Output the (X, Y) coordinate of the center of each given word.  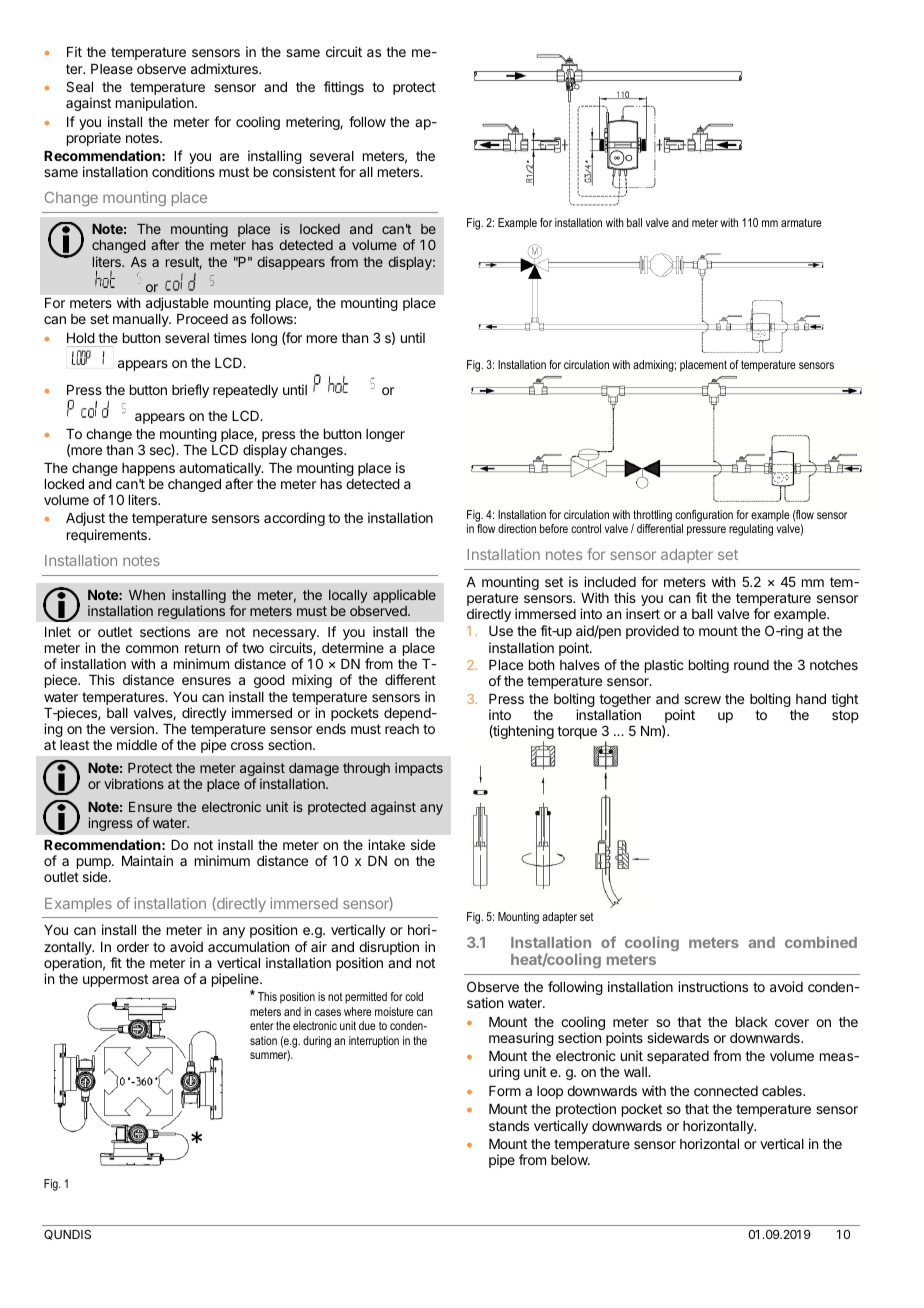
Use (501, 631)
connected (726, 1091)
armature (801, 222)
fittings (344, 88)
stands (509, 1126)
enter (262, 1025)
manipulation (156, 104)
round (751, 665)
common (152, 649)
